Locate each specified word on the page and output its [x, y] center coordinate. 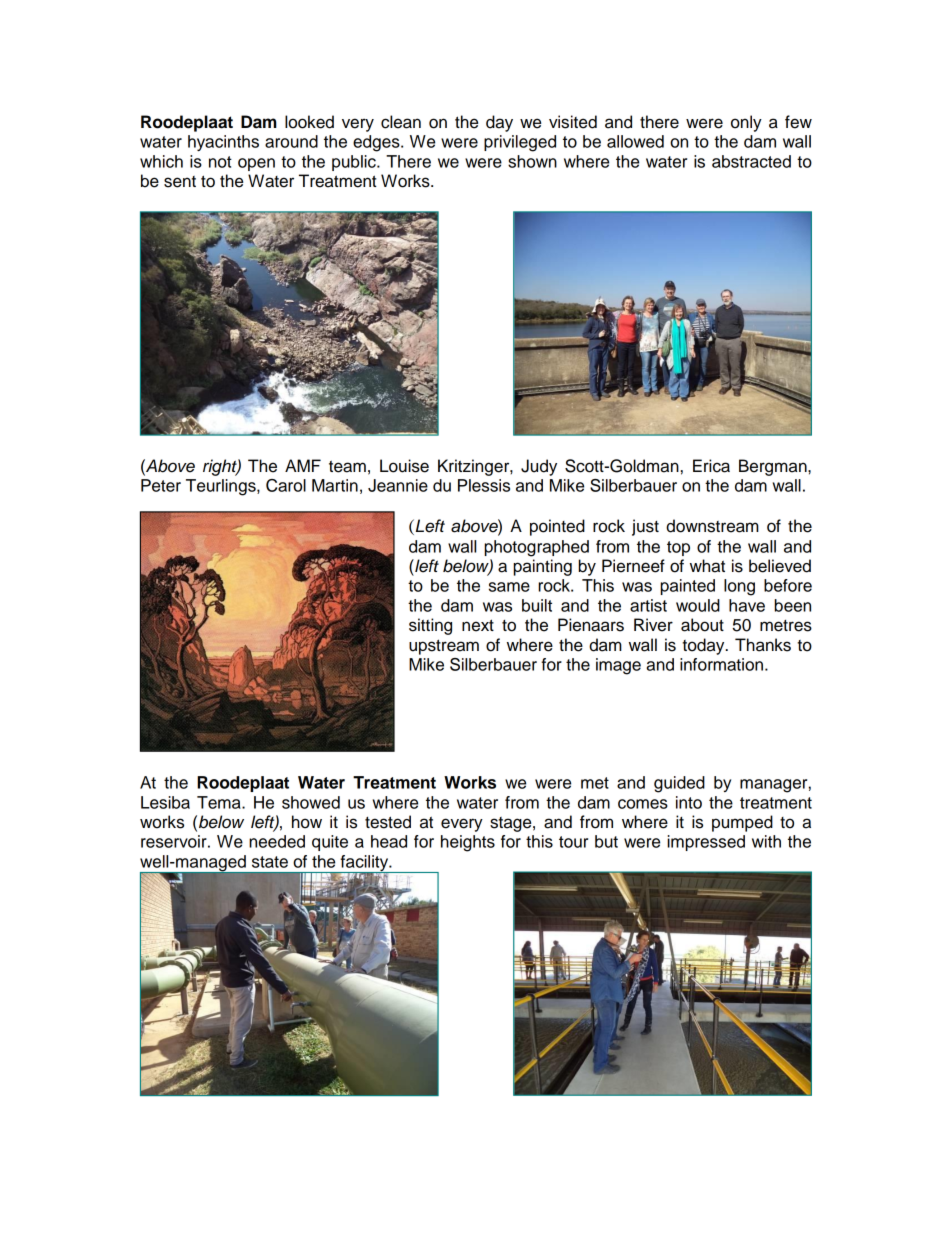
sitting [430, 626]
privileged [520, 143]
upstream [444, 647]
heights [468, 843]
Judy [539, 467]
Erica [711, 466]
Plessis [484, 485]
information [721, 664]
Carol [286, 485]
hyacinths [223, 143]
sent [180, 182]
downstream [712, 526]
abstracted [751, 161]
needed [277, 841]
